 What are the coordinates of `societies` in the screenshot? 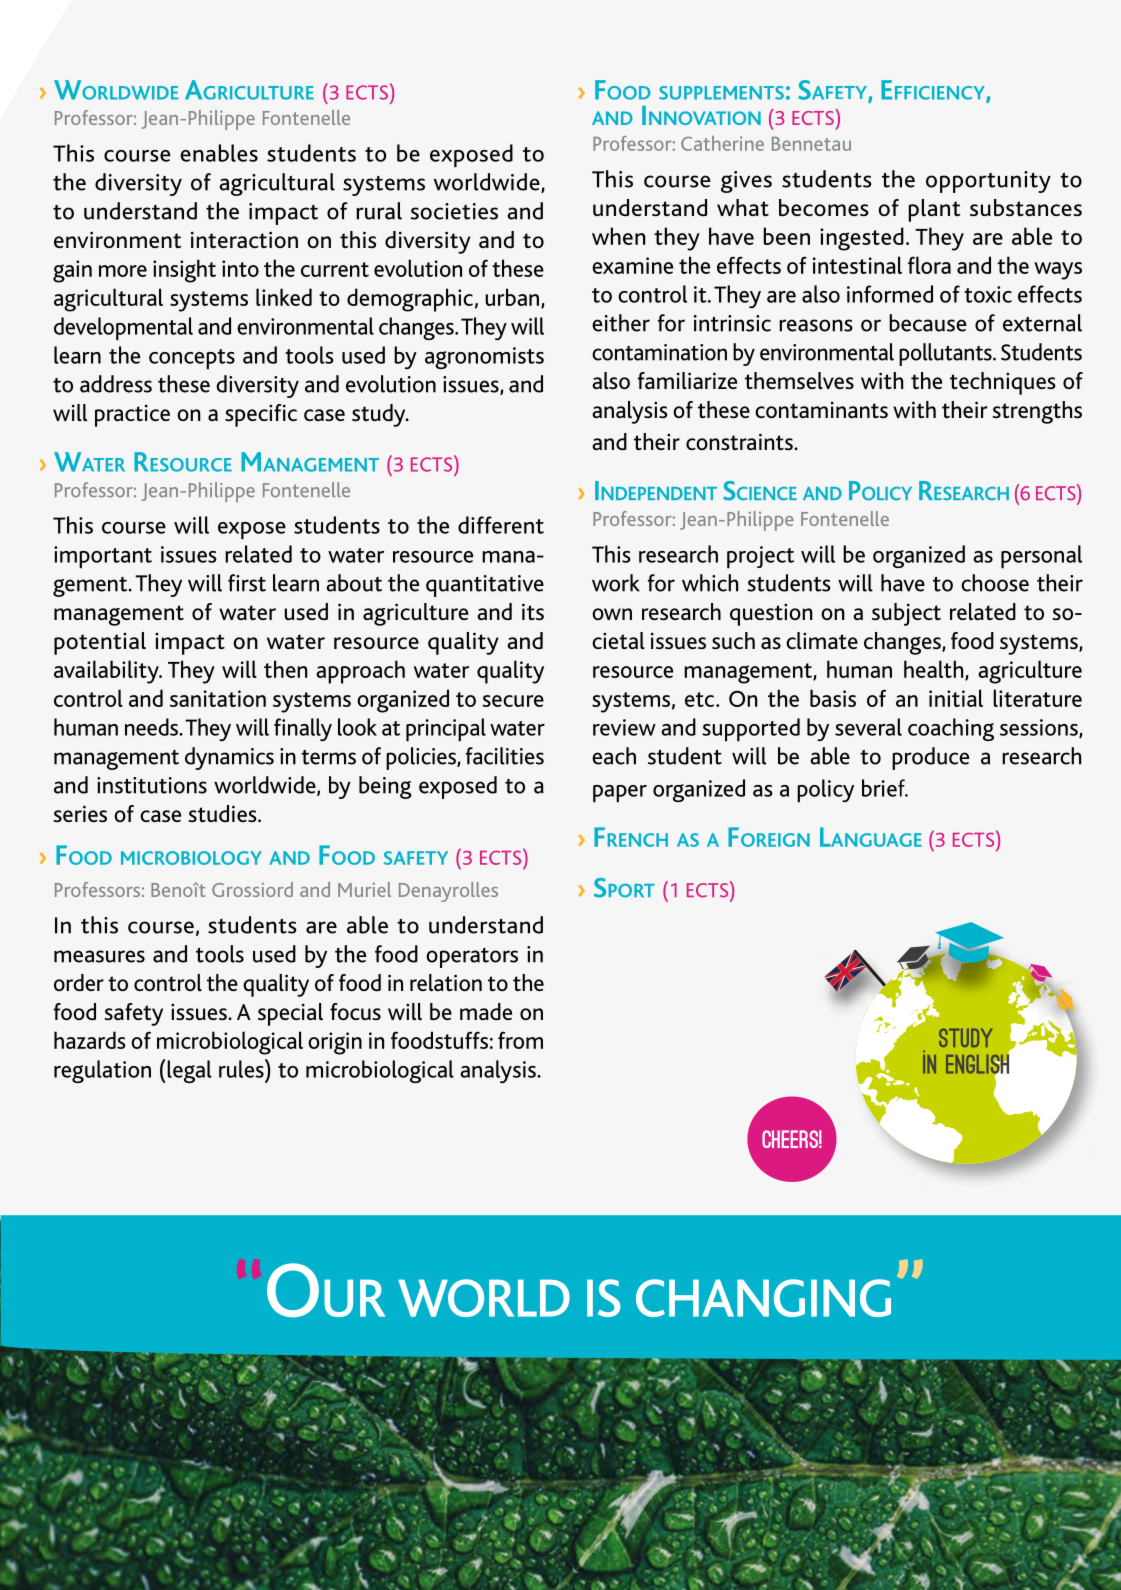 It's located at (454, 211).
